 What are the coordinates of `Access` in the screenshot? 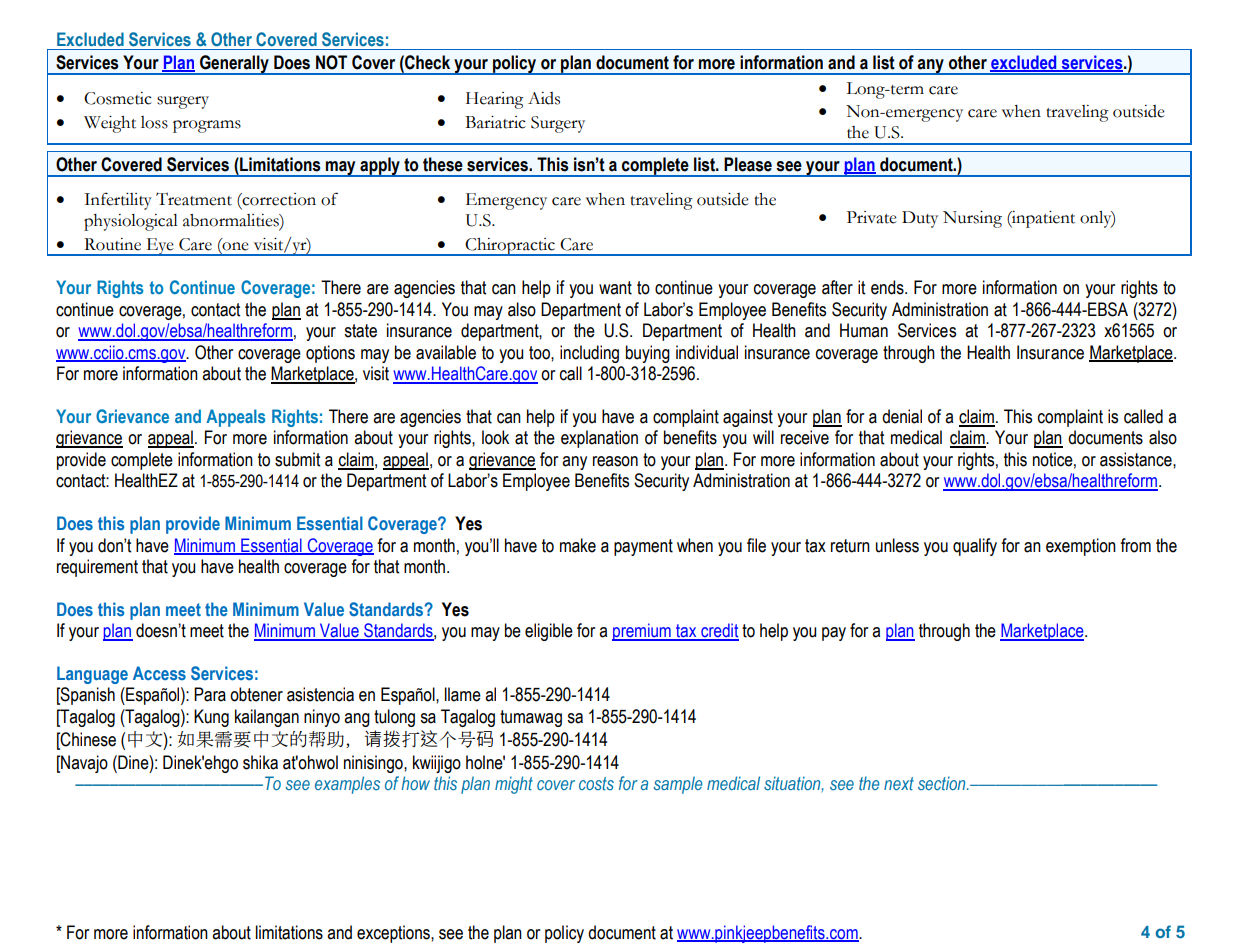 It's located at (159, 673).
